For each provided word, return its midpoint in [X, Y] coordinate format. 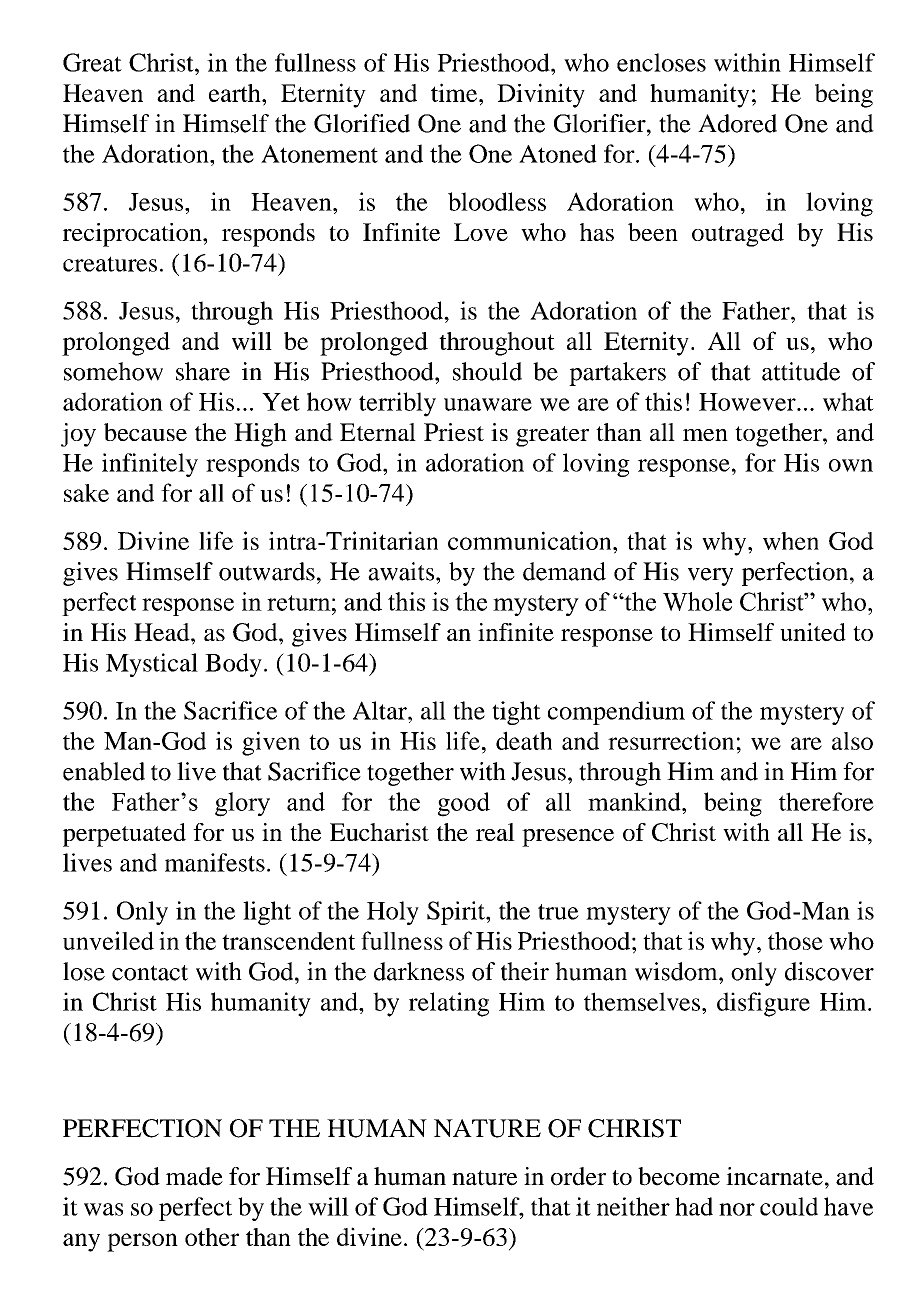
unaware [488, 404]
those [795, 941]
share [203, 371]
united [813, 632]
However [748, 402]
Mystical [152, 665]
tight [516, 713]
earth [236, 93]
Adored [737, 123]
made [194, 1176]
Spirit [457, 913]
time [455, 92]
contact [150, 973]
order [578, 1176]
